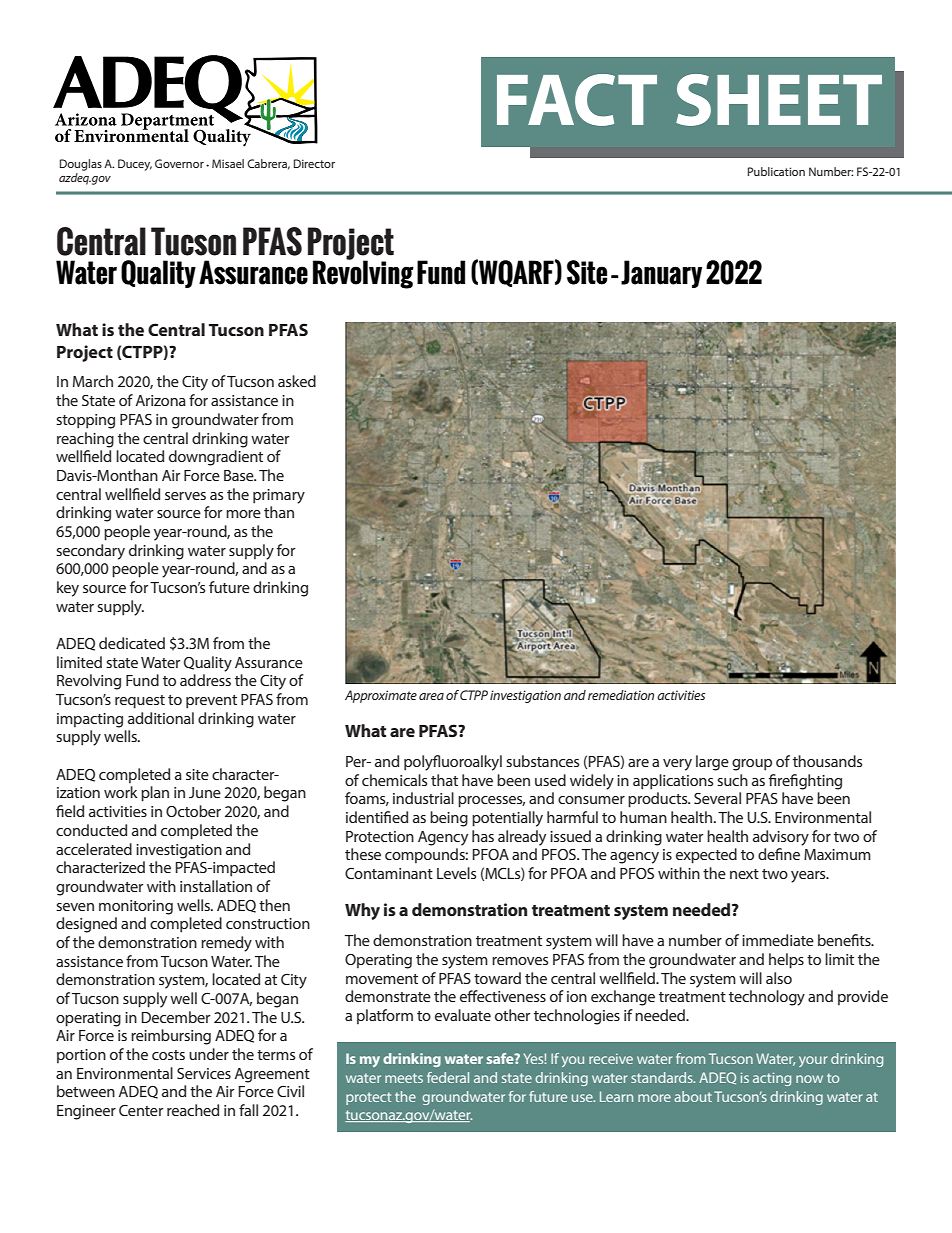  I want to click on asked, so click(297, 381).
